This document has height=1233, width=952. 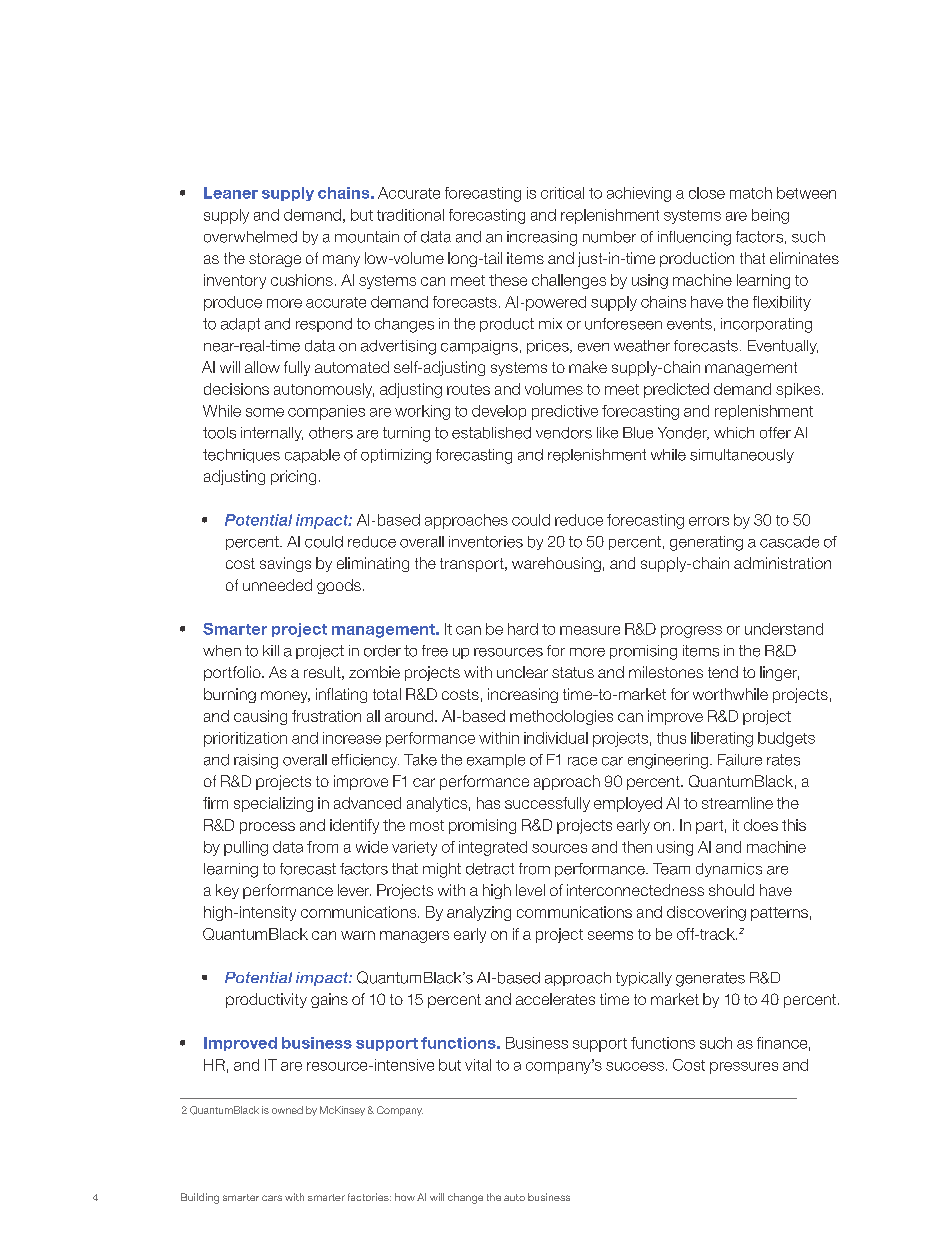 I want to click on cars, so click(x=272, y=1198).
